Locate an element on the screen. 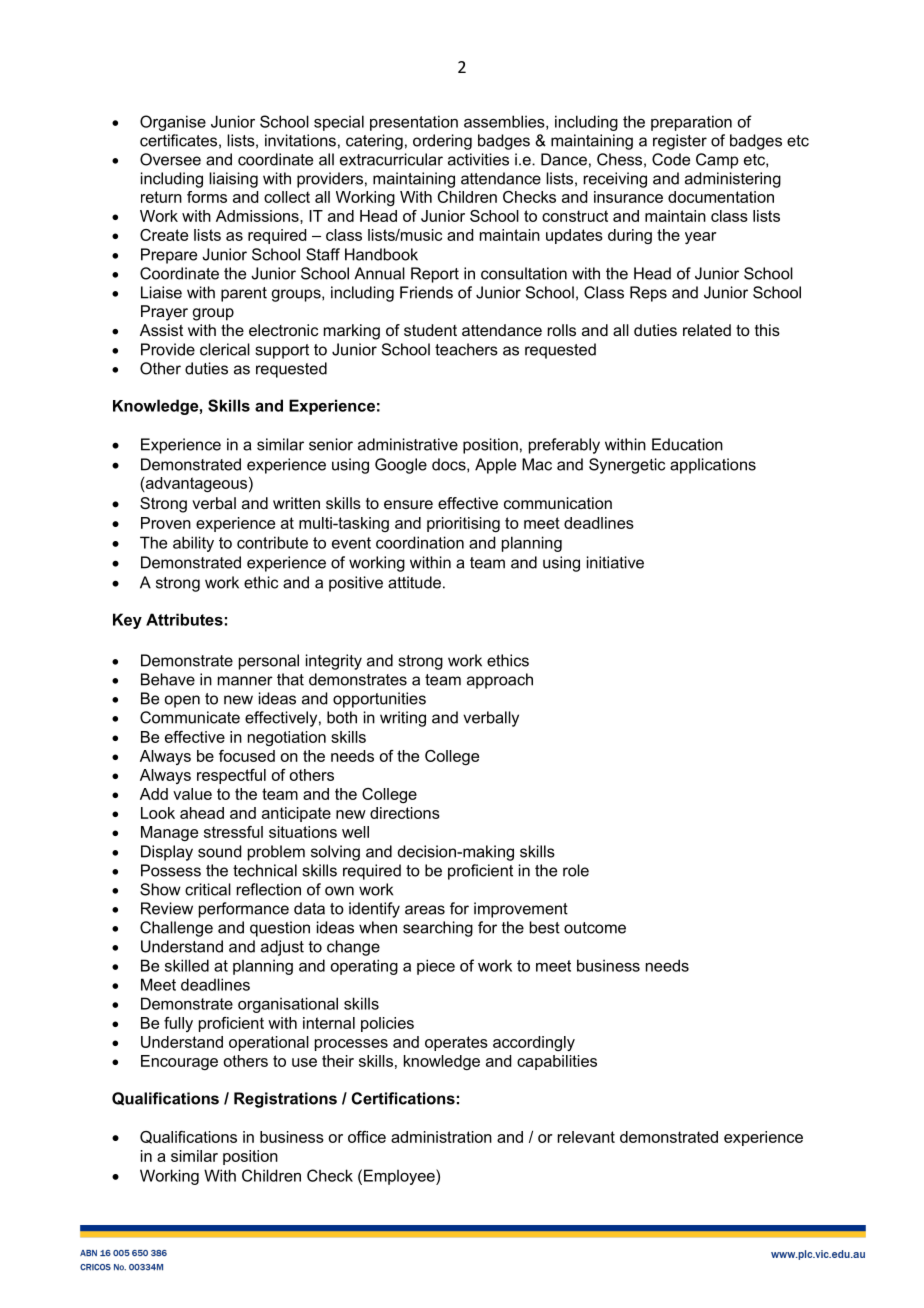 The height and width of the screenshot is (1308, 924). Oversee is located at coordinates (170, 159).
